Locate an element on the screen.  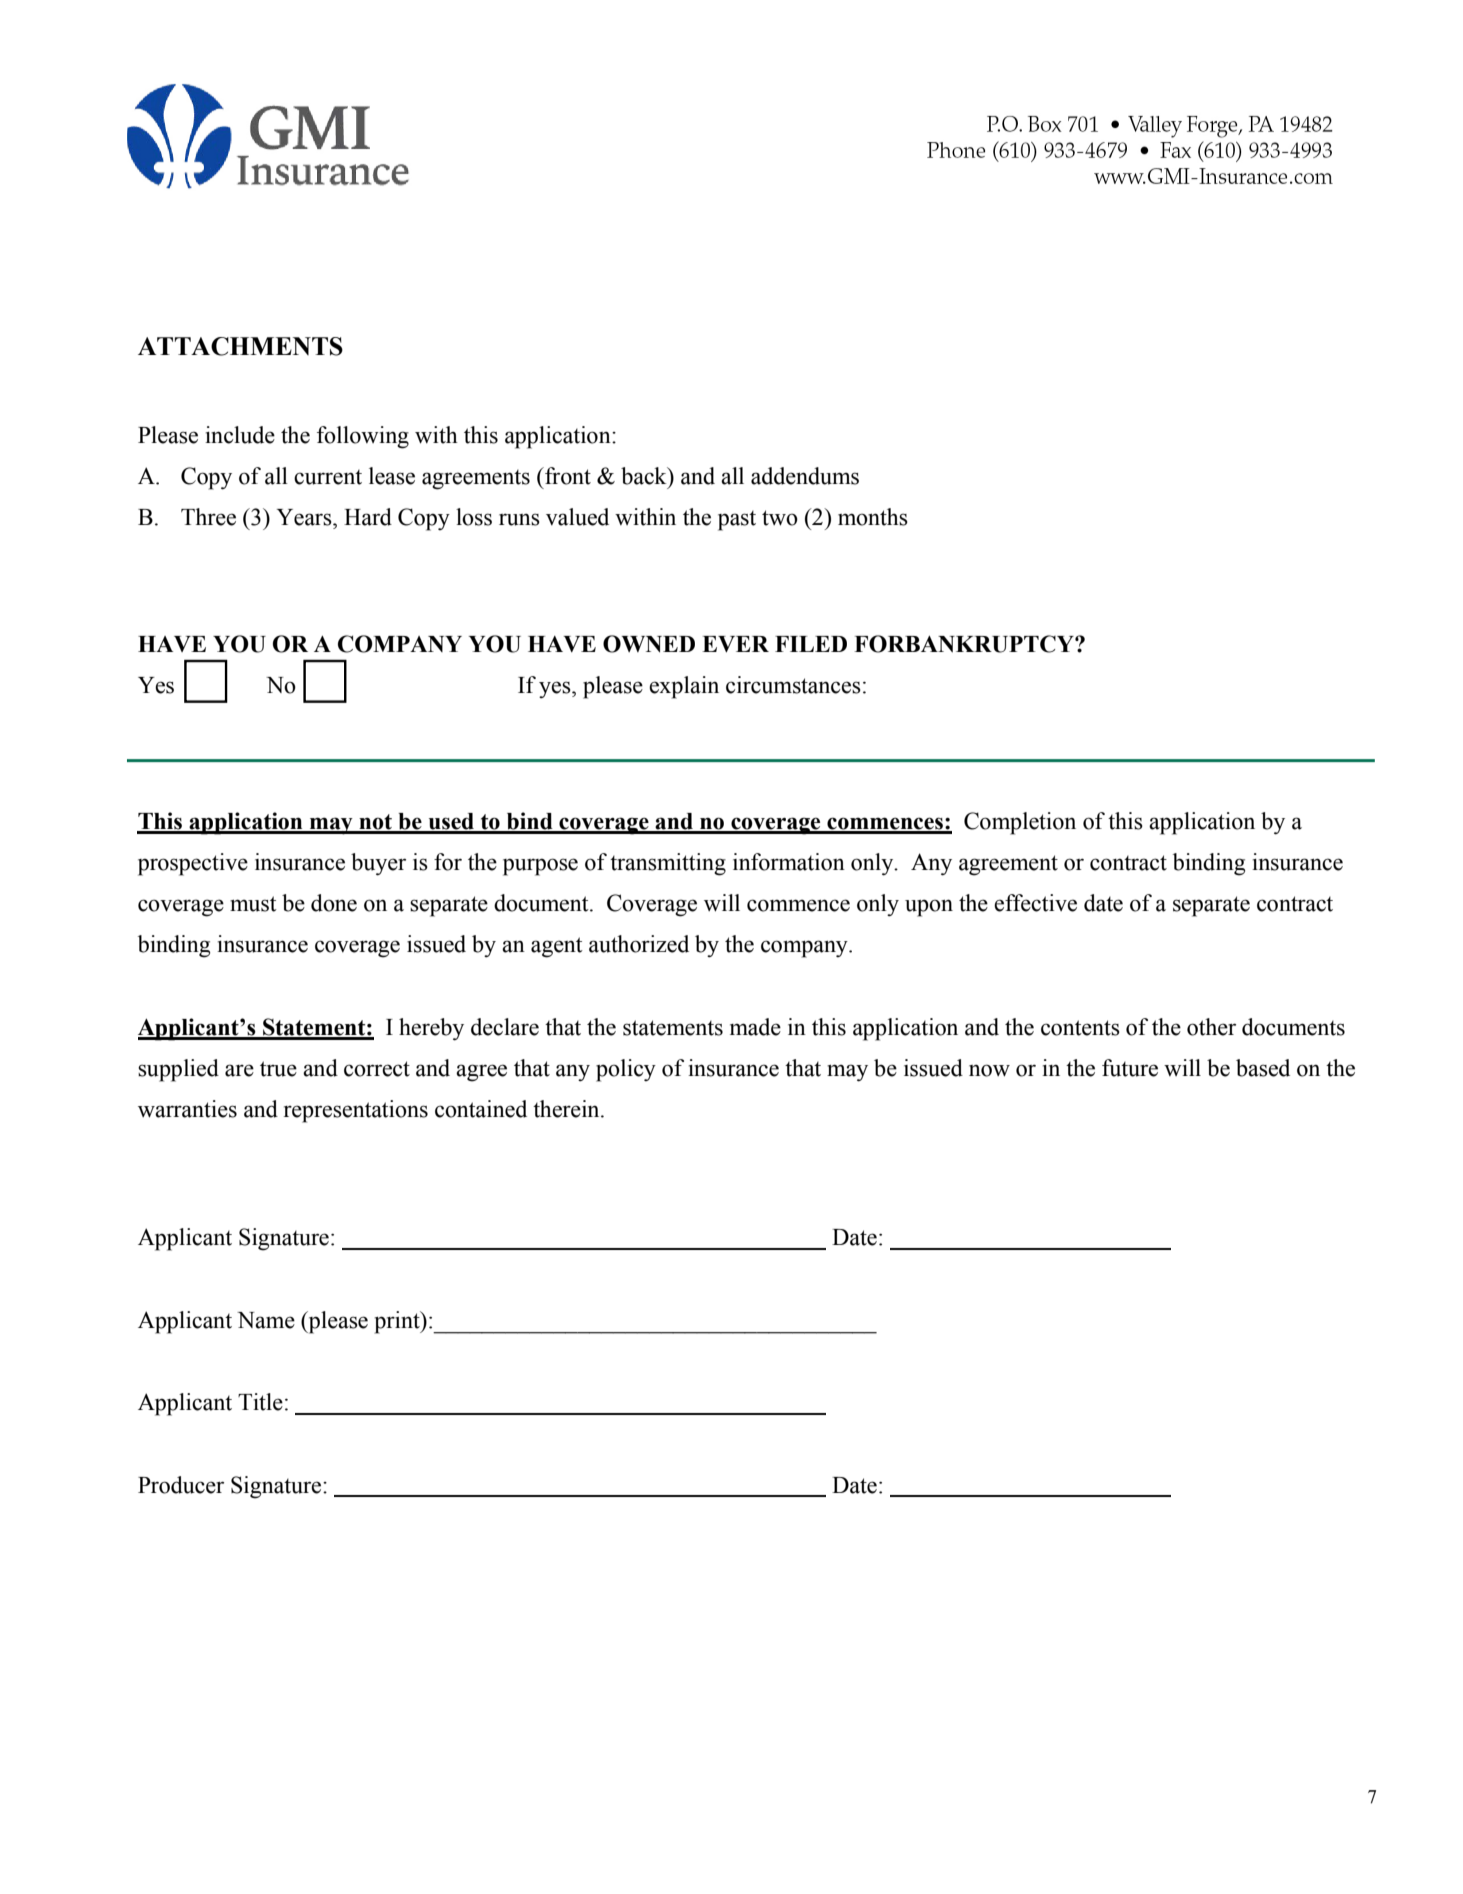
months is located at coordinates (873, 517).
